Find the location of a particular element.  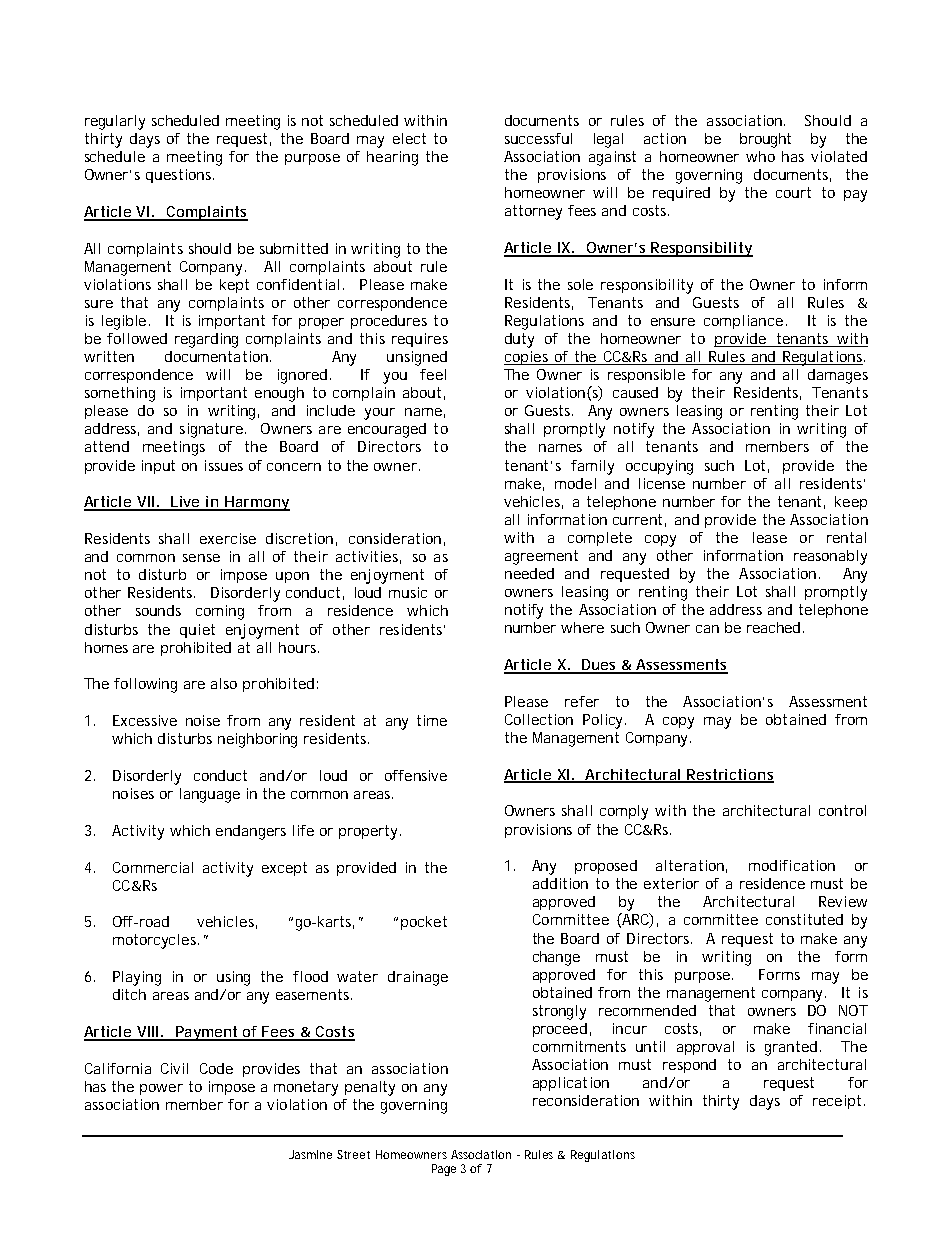

questions is located at coordinates (180, 176).
